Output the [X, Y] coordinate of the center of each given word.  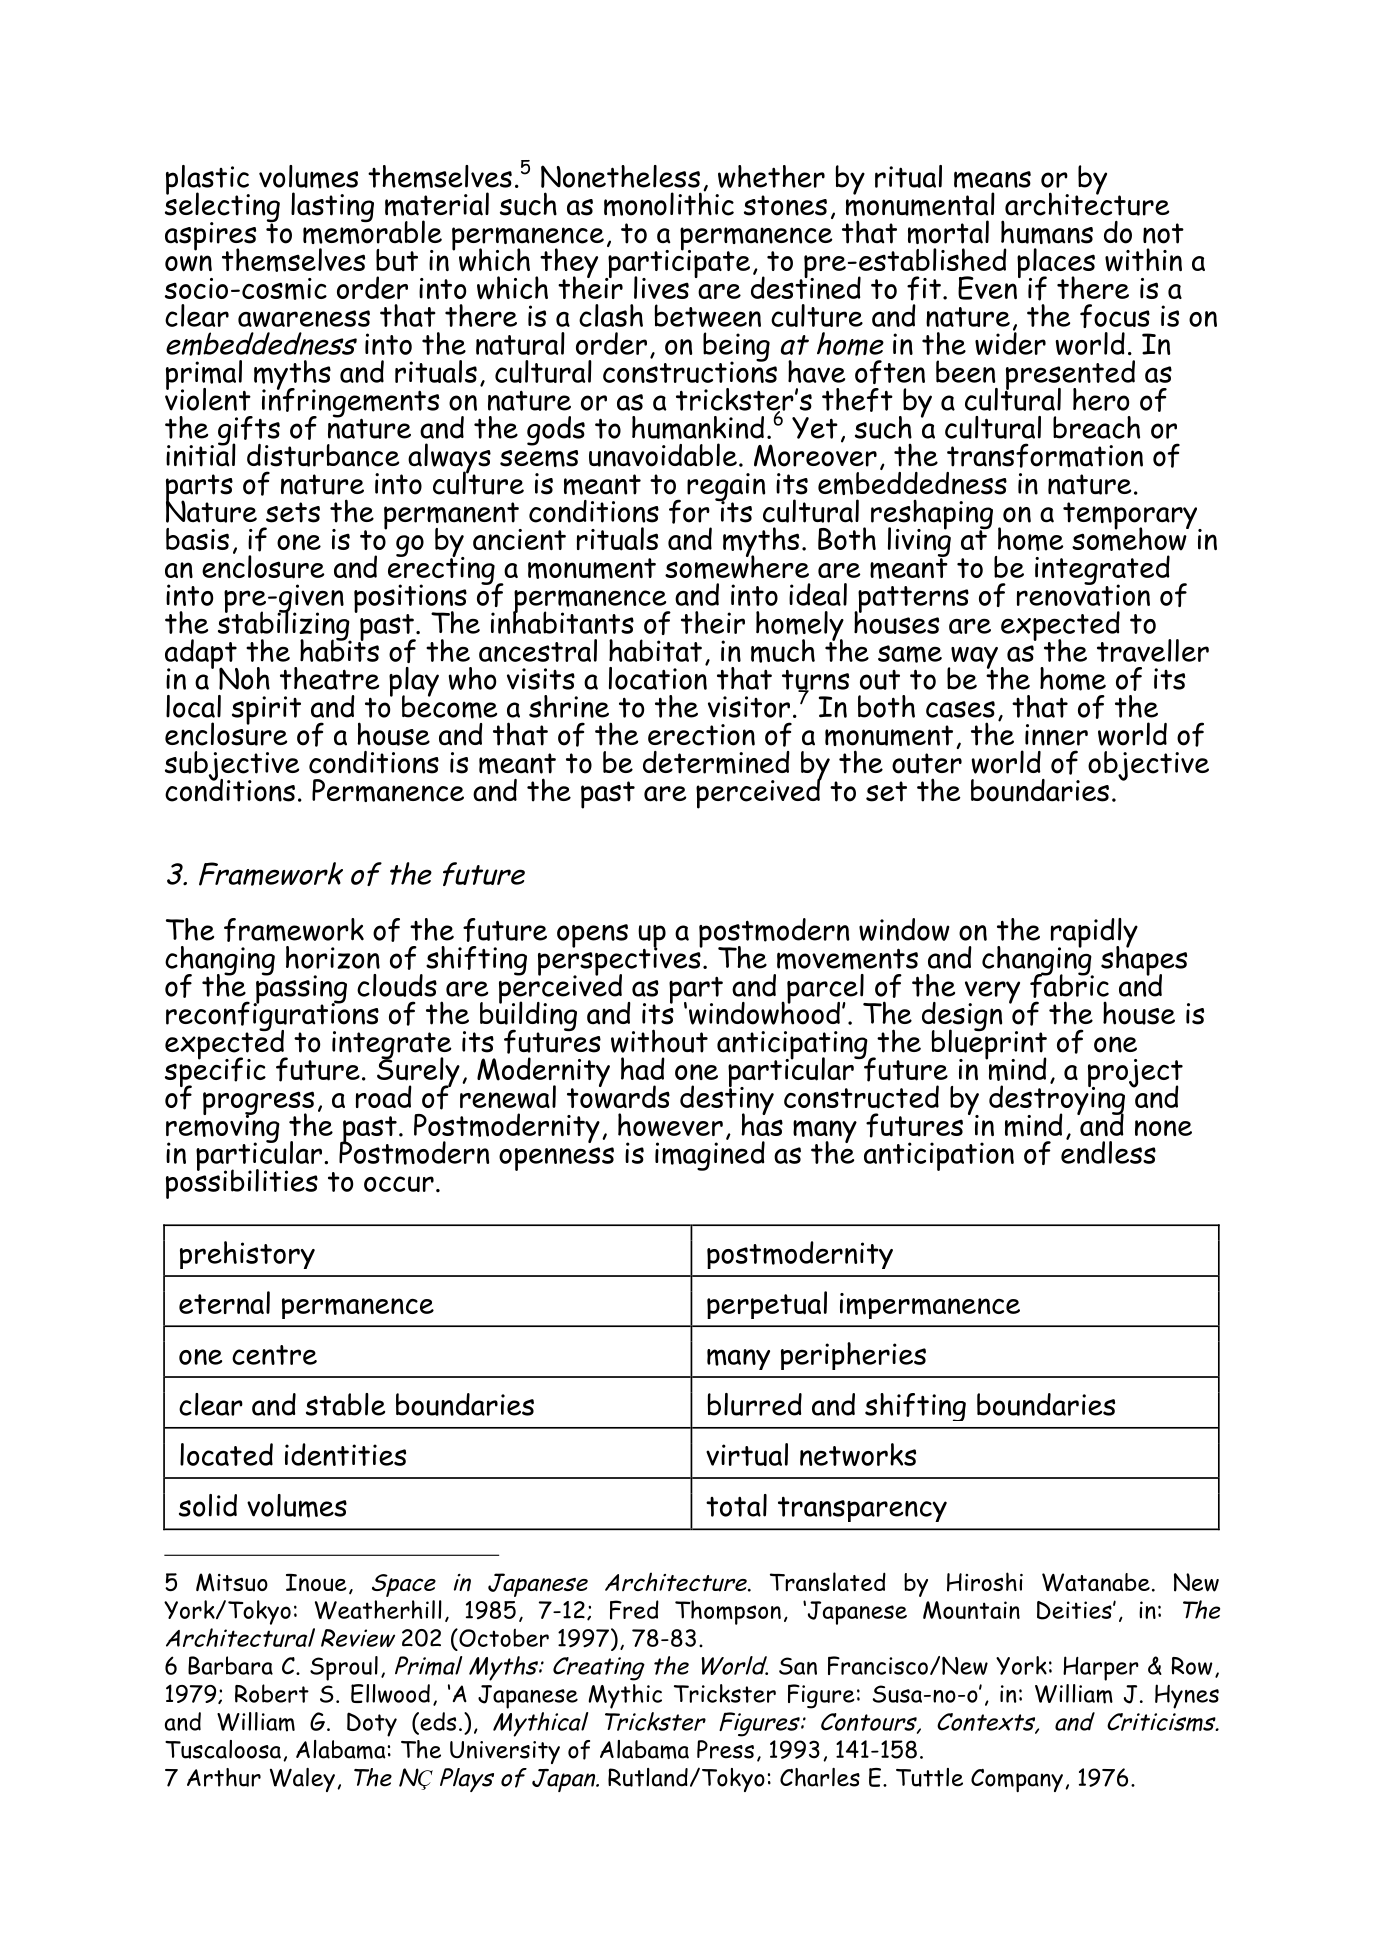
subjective [232, 767]
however [670, 1125]
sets [293, 512]
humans [1047, 232]
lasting [332, 207]
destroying [1057, 1100]
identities [345, 1454]
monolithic [669, 203]
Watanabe [1096, 1582]
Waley [302, 1780]
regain [726, 488]
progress [258, 1104]
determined [716, 762]
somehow [1130, 538]
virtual [747, 1454]
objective [1148, 766]
